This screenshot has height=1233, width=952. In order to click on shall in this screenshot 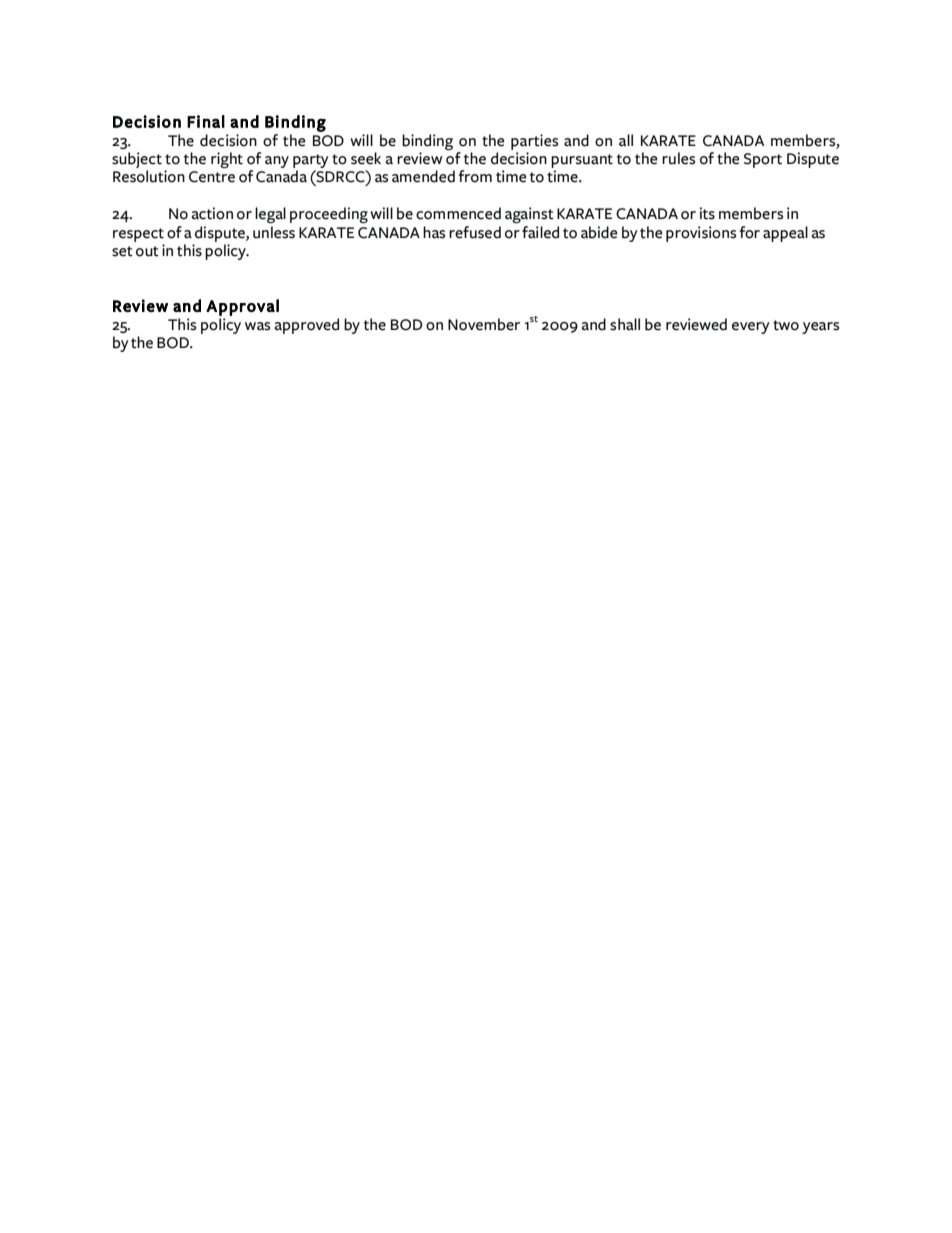, I will do `click(625, 324)`.
